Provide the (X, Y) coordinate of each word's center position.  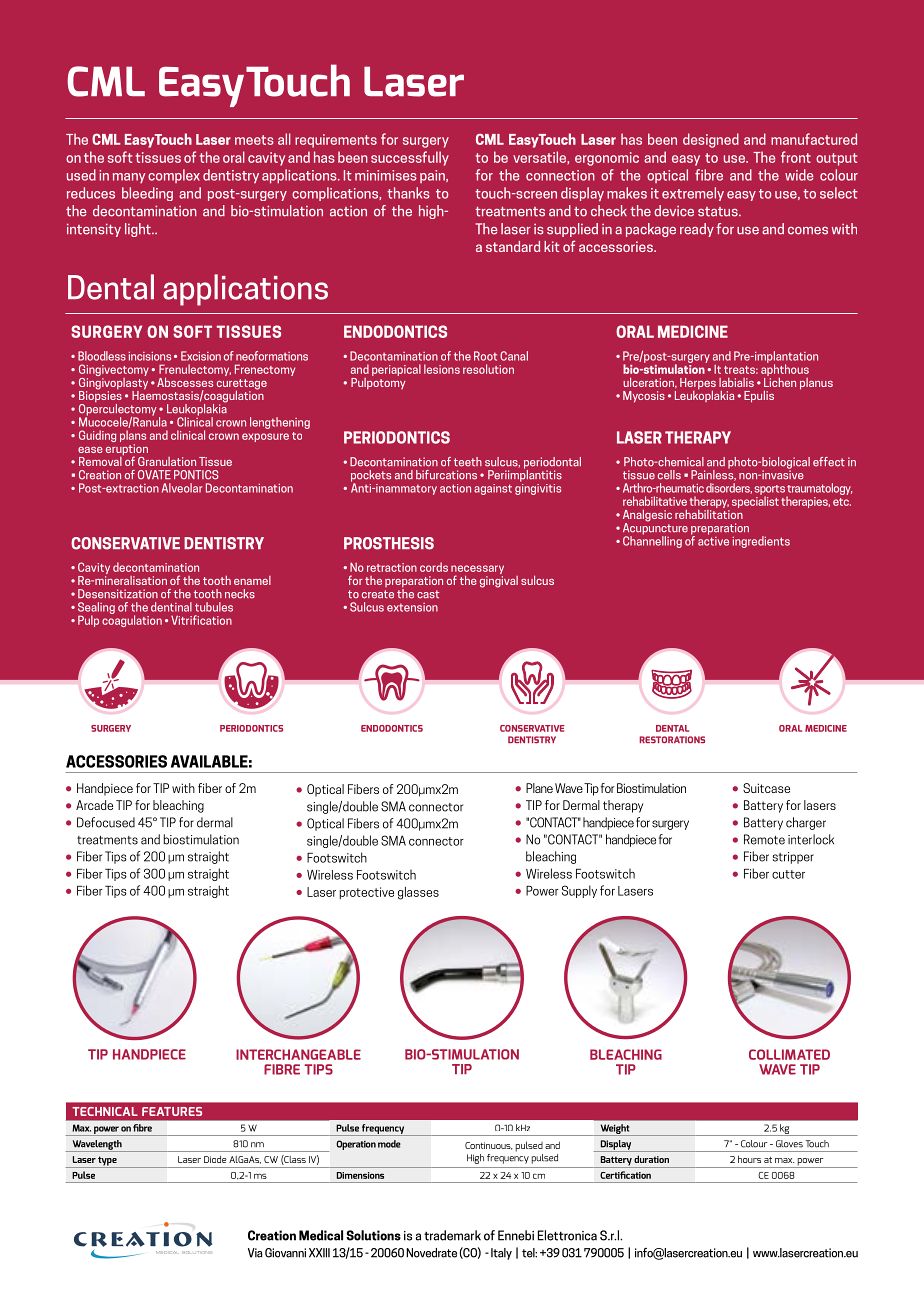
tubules (214, 607)
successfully (410, 158)
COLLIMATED (789, 1054)
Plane (539, 788)
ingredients (761, 542)
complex (174, 176)
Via (255, 1253)
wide (799, 175)
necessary (477, 571)
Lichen (780, 381)
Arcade (94, 805)
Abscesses (185, 382)
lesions (442, 369)
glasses (418, 893)
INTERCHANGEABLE (298, 1054)
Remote (764, 839)
